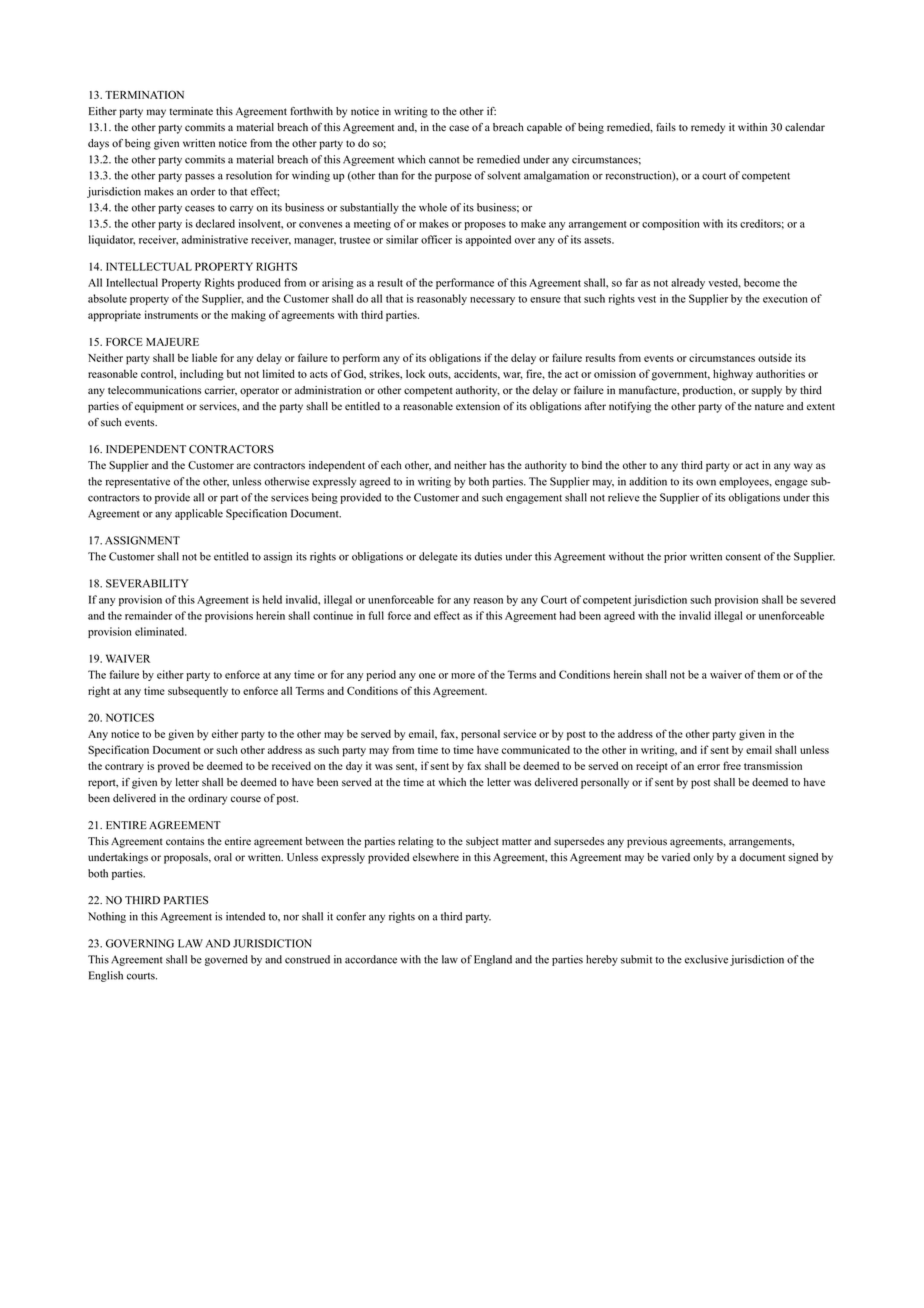 This image has height=1308, width=924. I want to click on supply, so click(766, 391).
